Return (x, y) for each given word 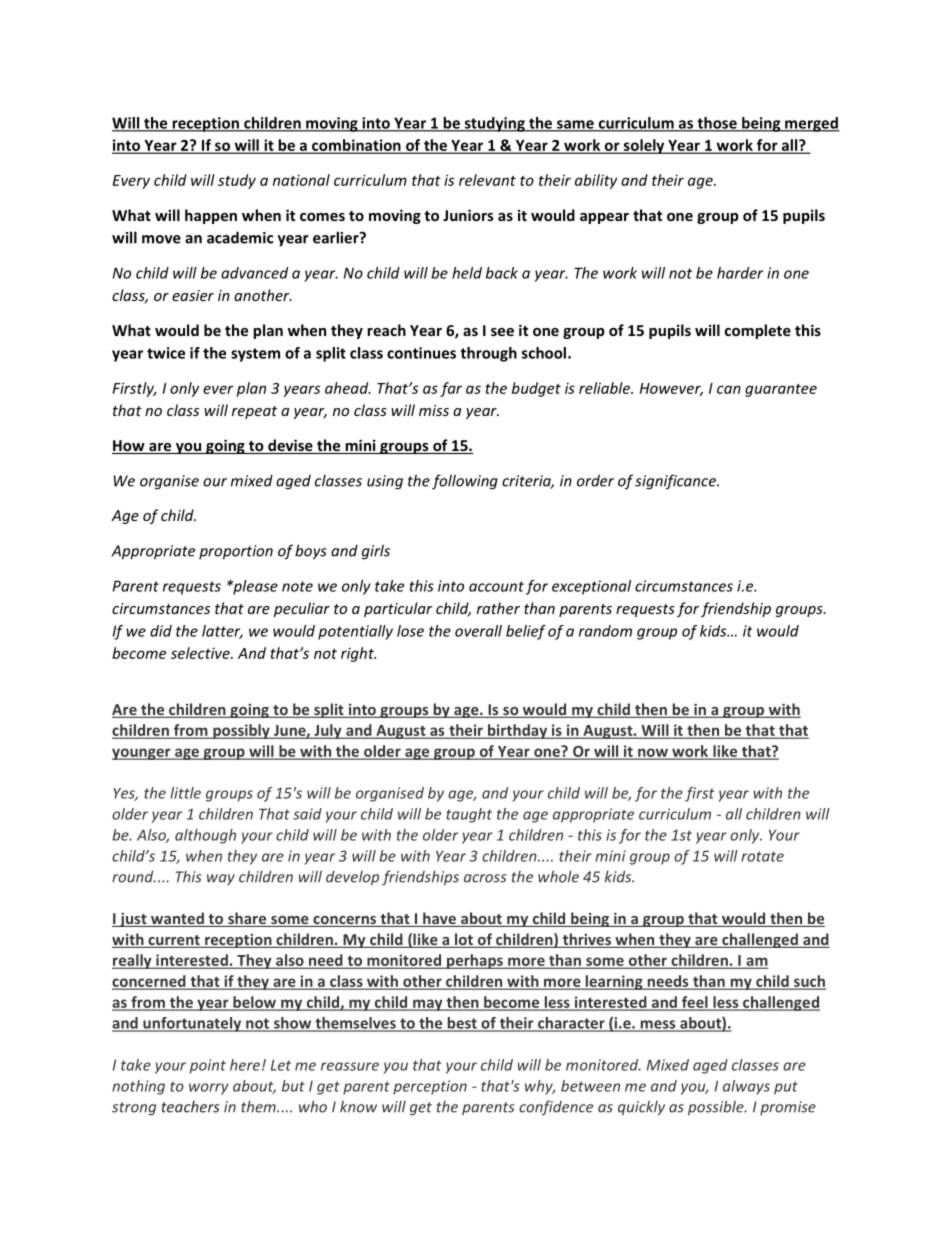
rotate (762, 856)
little (185, 793)
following (465, 482)
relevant (487, 180)
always (746, 1087)
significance (676, 482)
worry (209, 1089)
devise (290, 446)
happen (211, 216)
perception (430, 1087)
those (717, 124)
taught (469, 815)
